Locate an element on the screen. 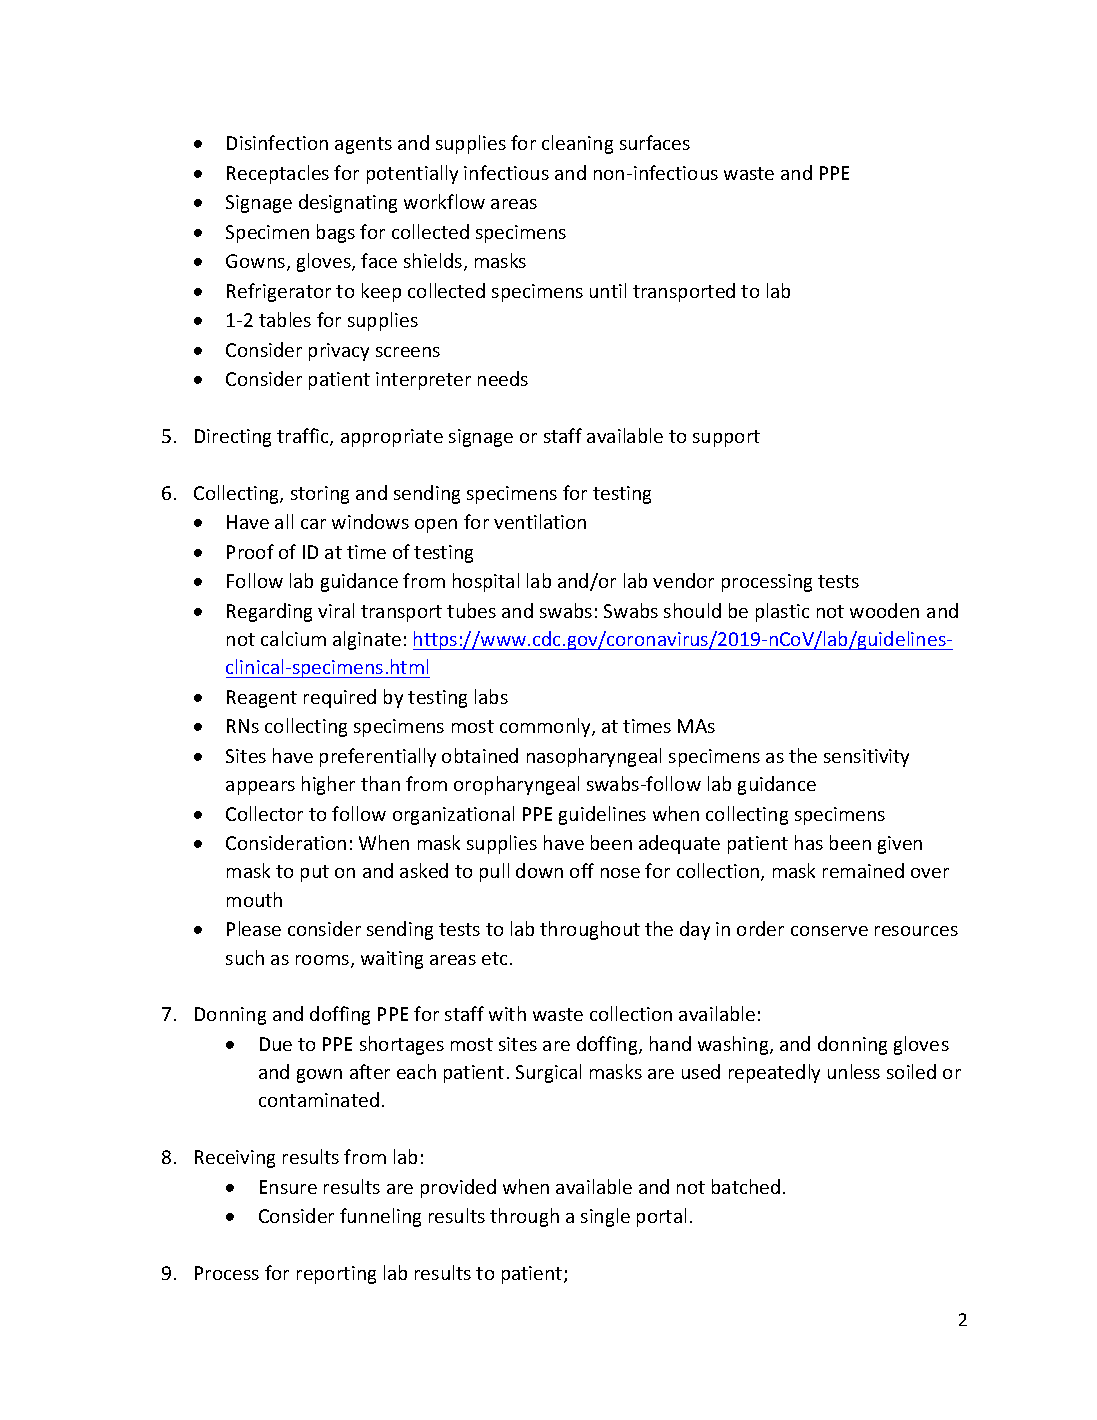 The image size is (1097, 1420). remained is located at coordinates (863, 870).
